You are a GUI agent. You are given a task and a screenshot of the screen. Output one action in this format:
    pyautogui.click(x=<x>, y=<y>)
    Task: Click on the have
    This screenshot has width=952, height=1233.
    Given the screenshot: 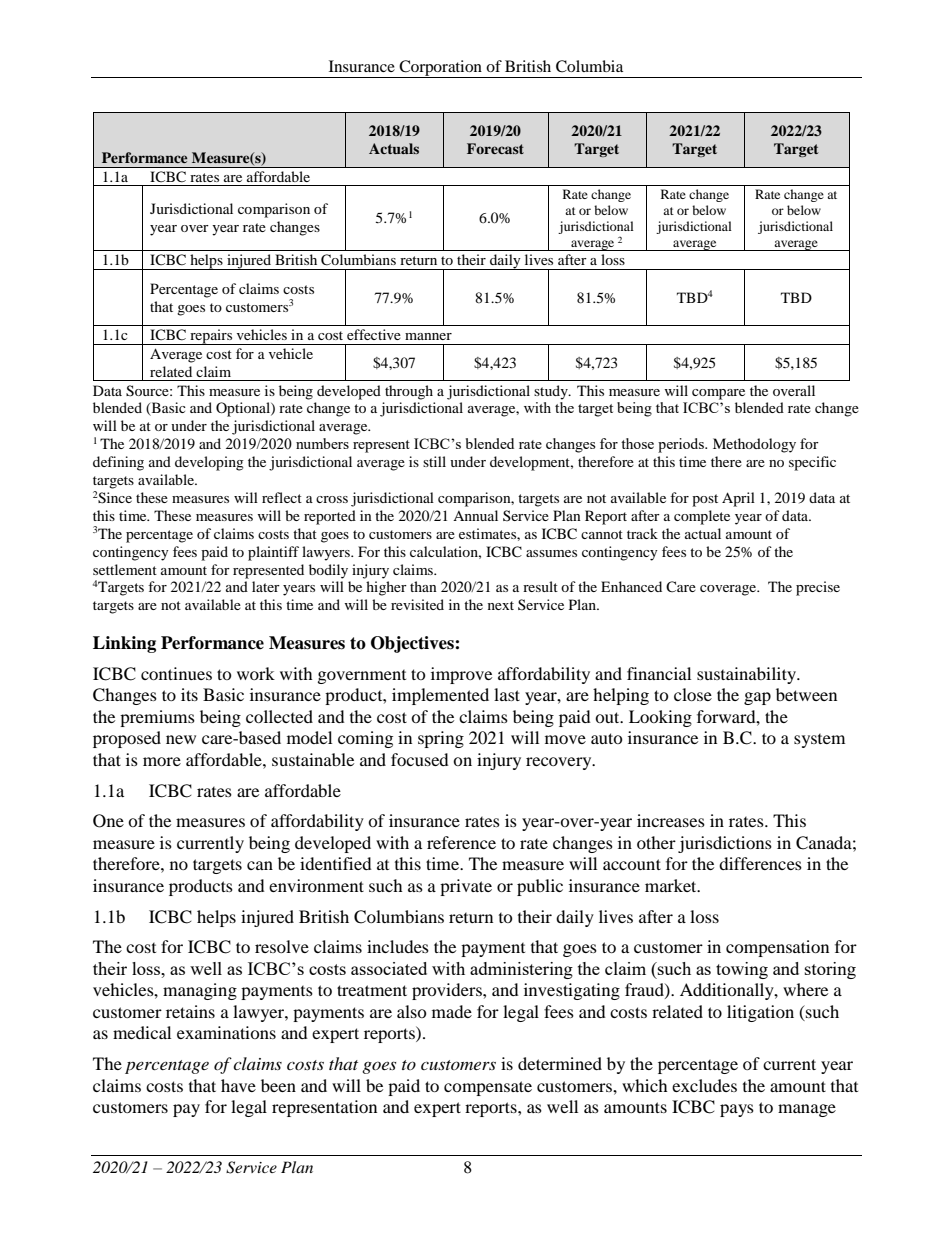 What is the action you would take?
    pyautogui.click(x=238, y=1085)
